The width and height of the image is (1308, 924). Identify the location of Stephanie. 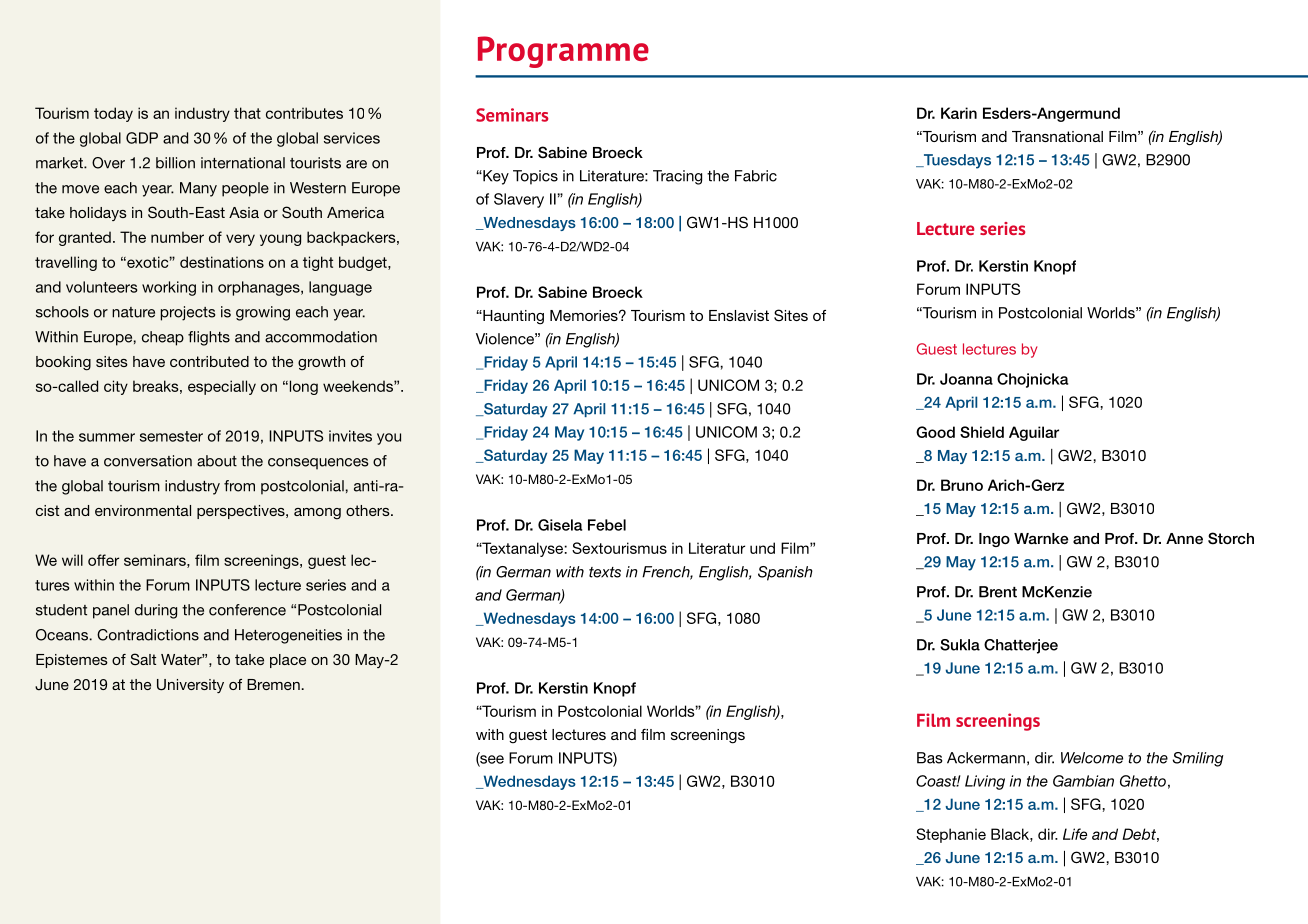
(951, 835).
